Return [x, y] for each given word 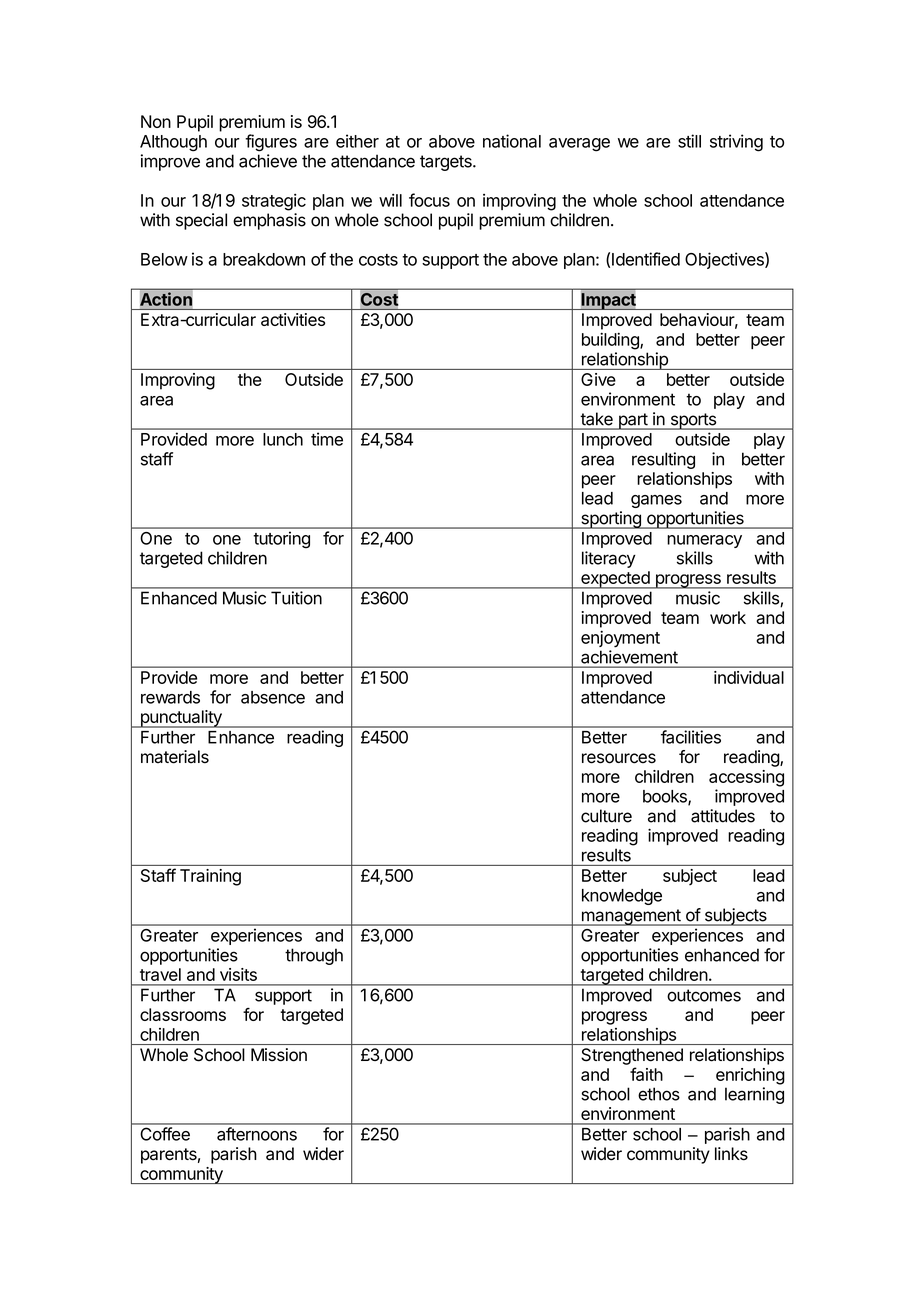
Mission [279, 1055]
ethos [659, 1094]
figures [271, 143]
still [689, 141]
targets [447, 163]
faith [646, 1074]
